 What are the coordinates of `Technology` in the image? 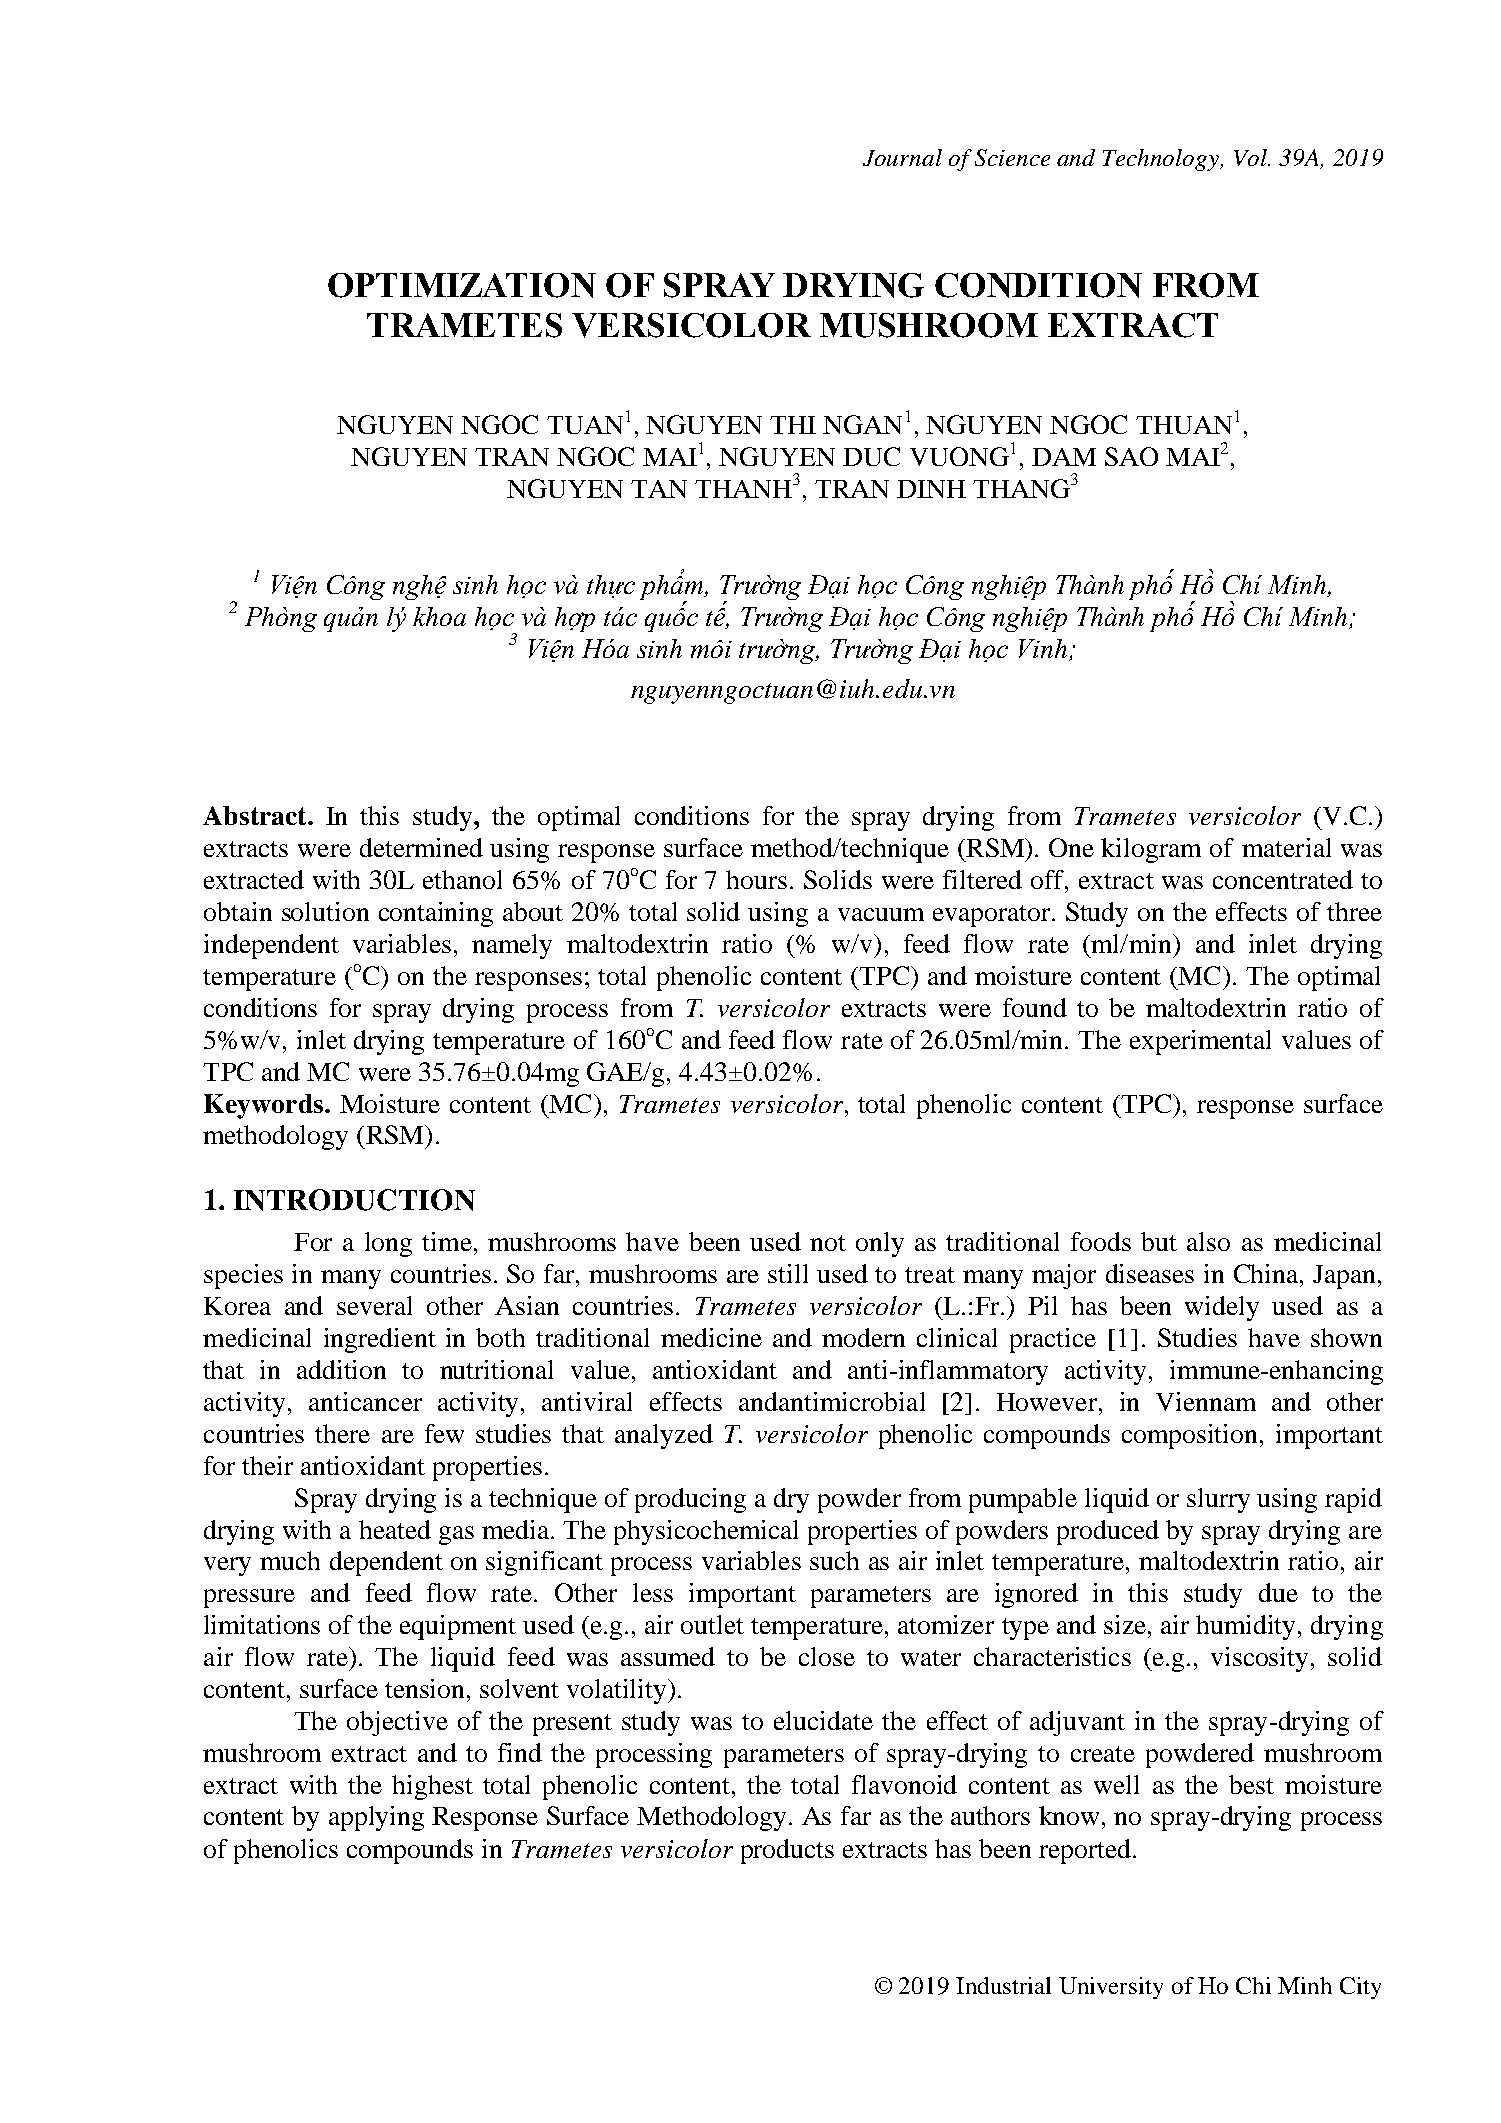 It's located at (1162, 160).
